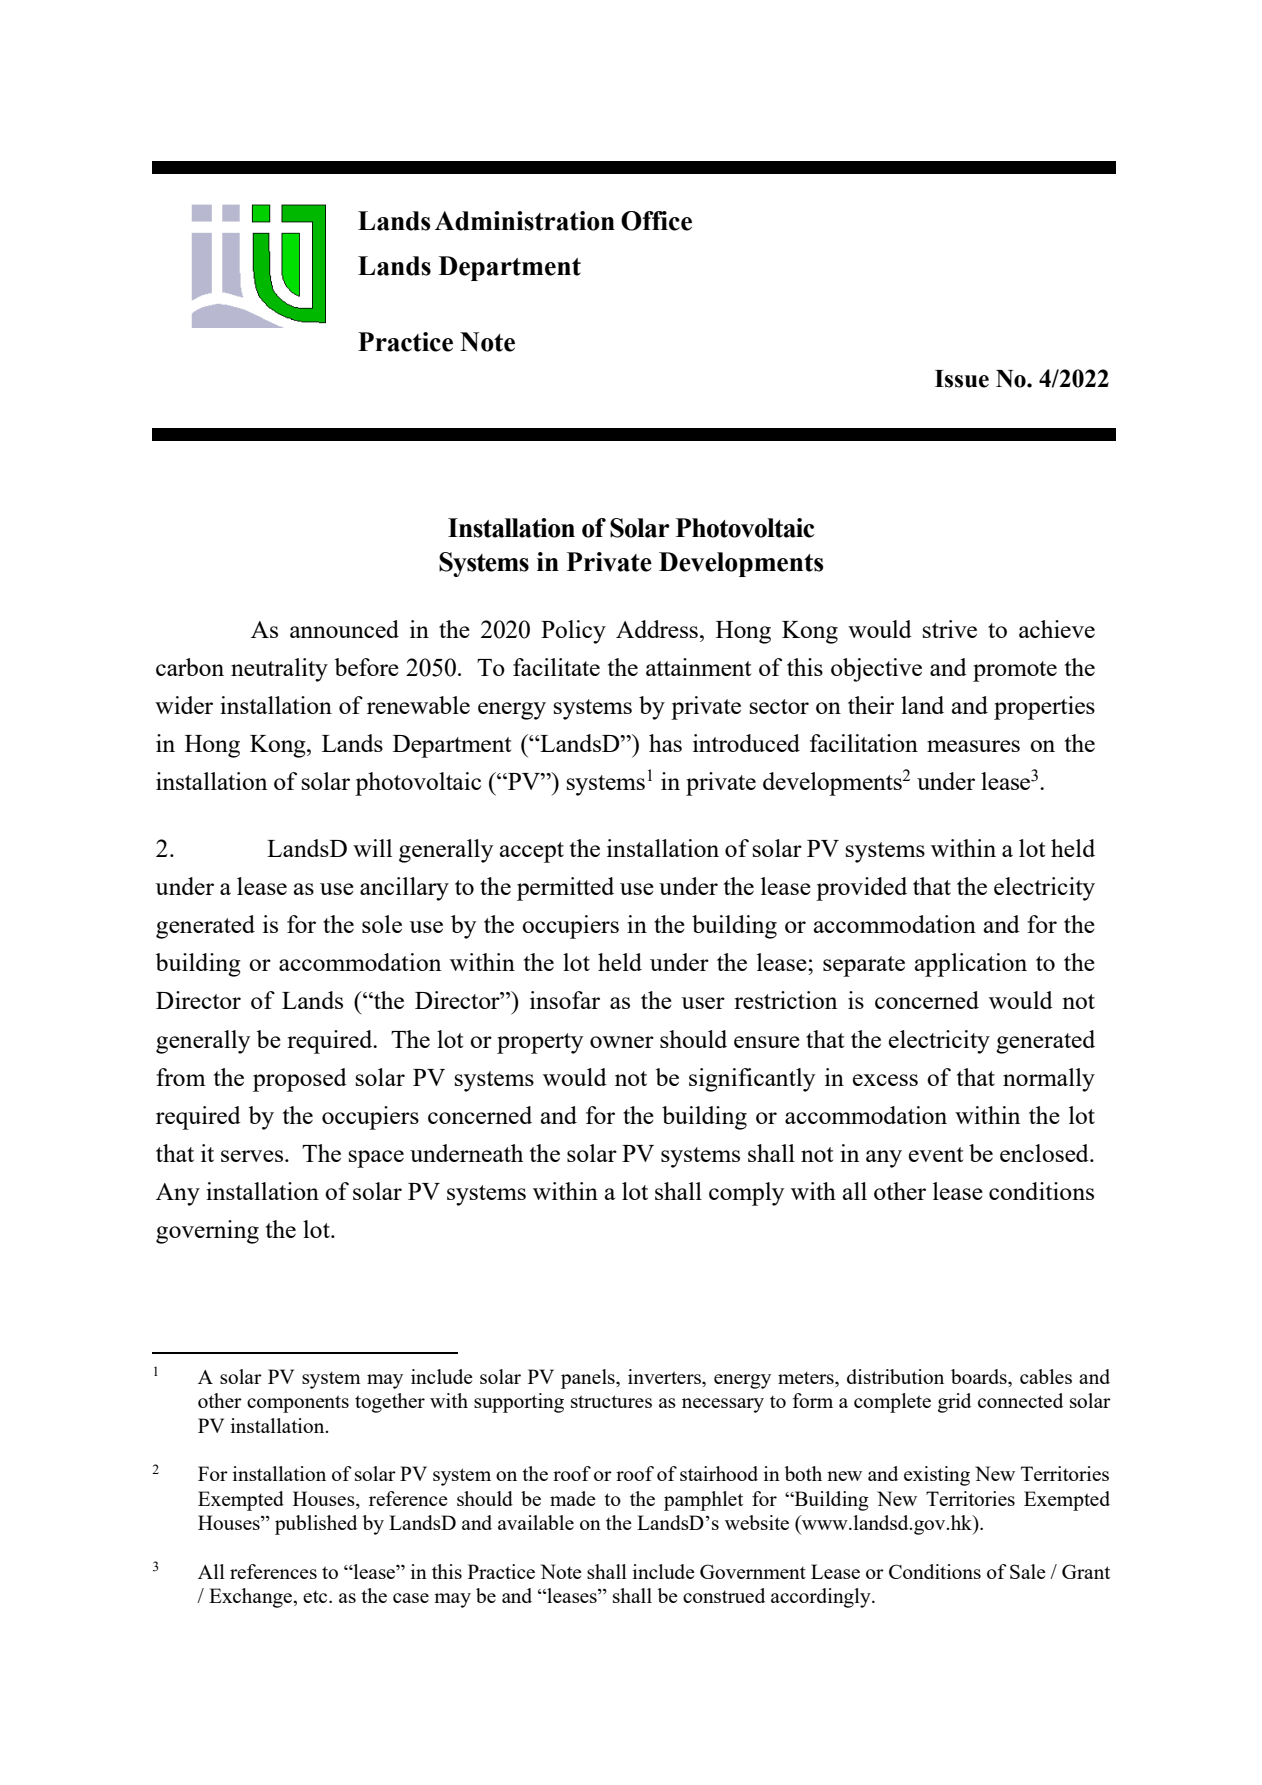 This screenshot has width=1262, height=1785. Describe the element at coordinates (950, 629) in the screenshot. I see `strive` at that location.
